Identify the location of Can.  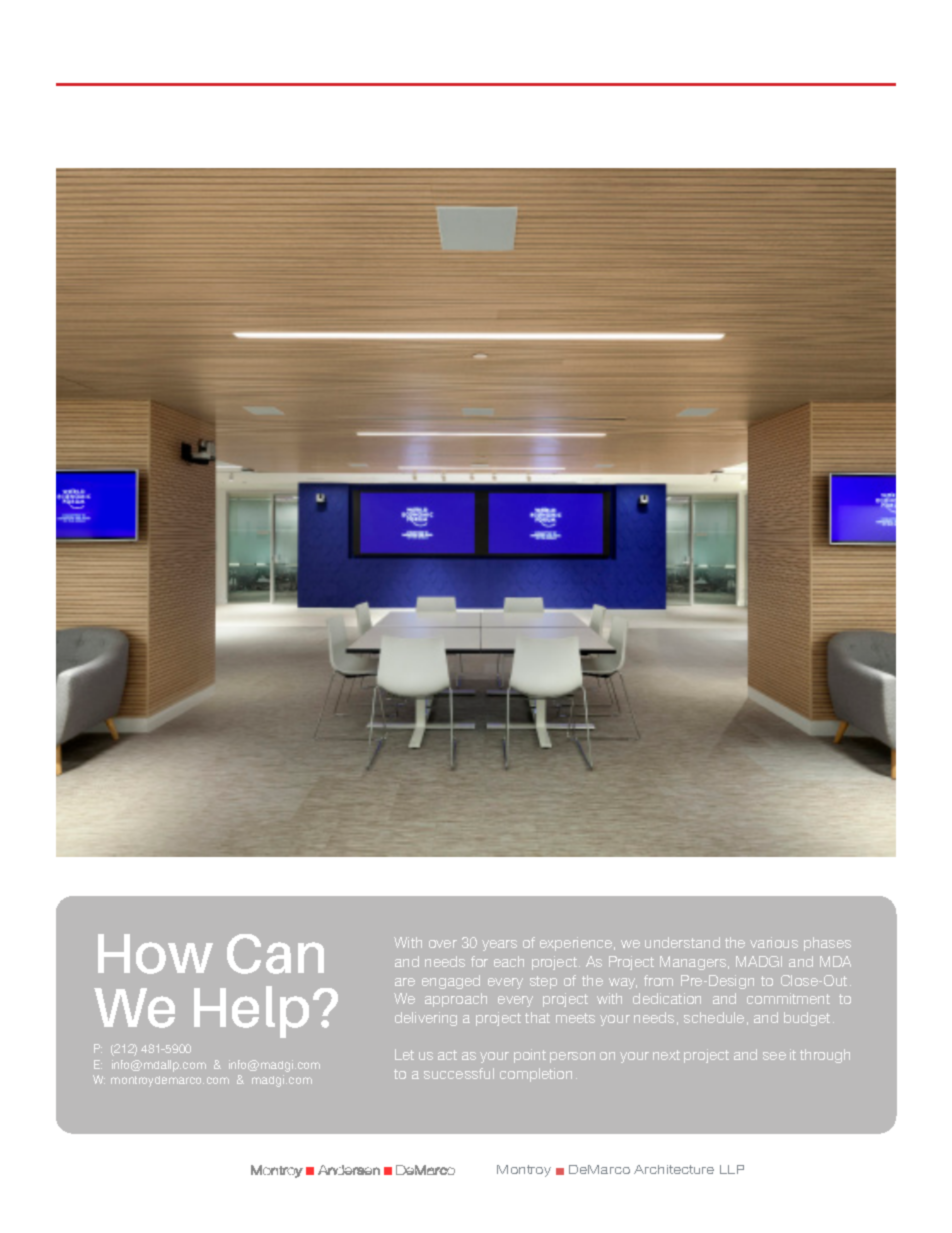
(275, 954).
